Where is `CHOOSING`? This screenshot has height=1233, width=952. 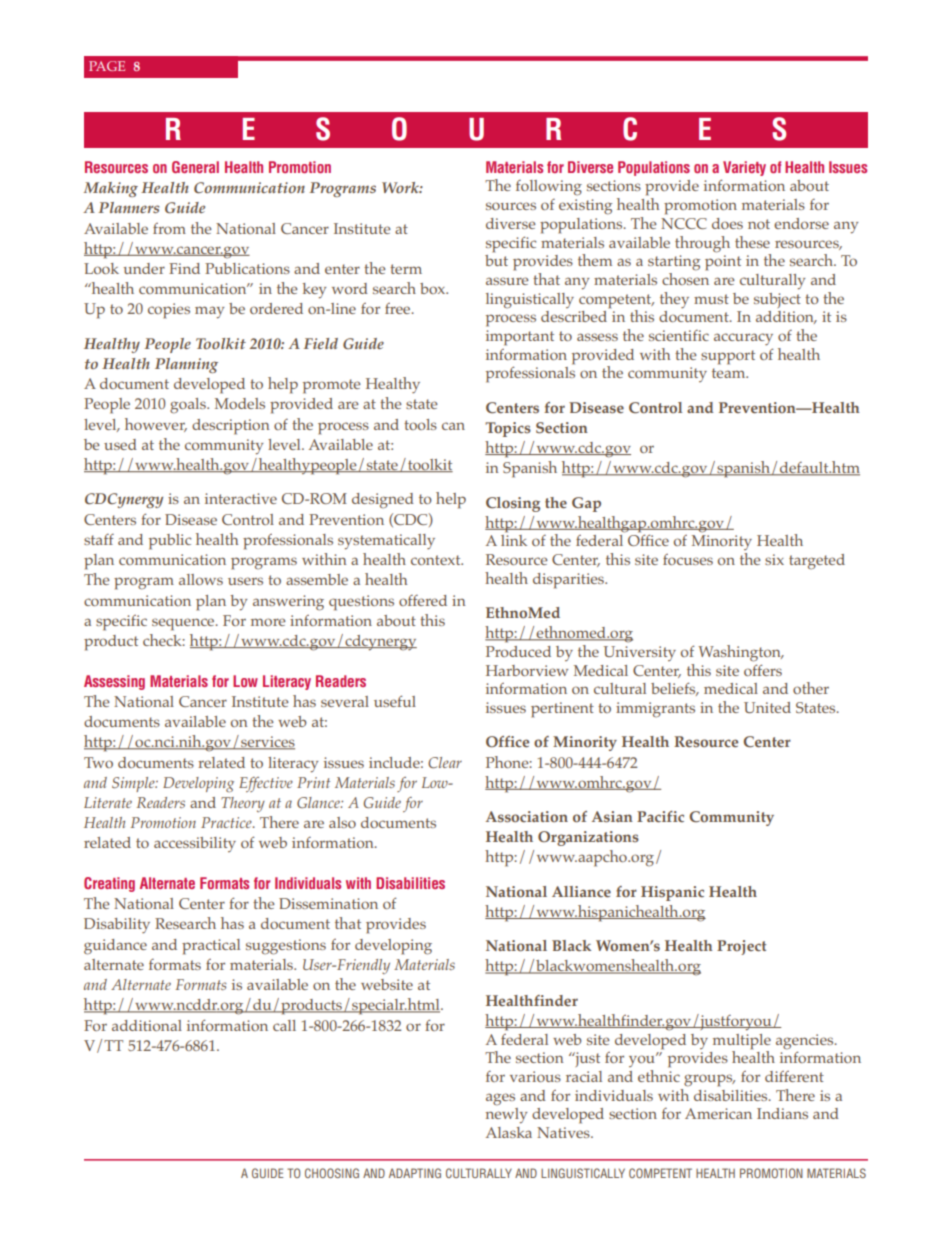
CHOOSING is located at coordinates (332, 1173).
